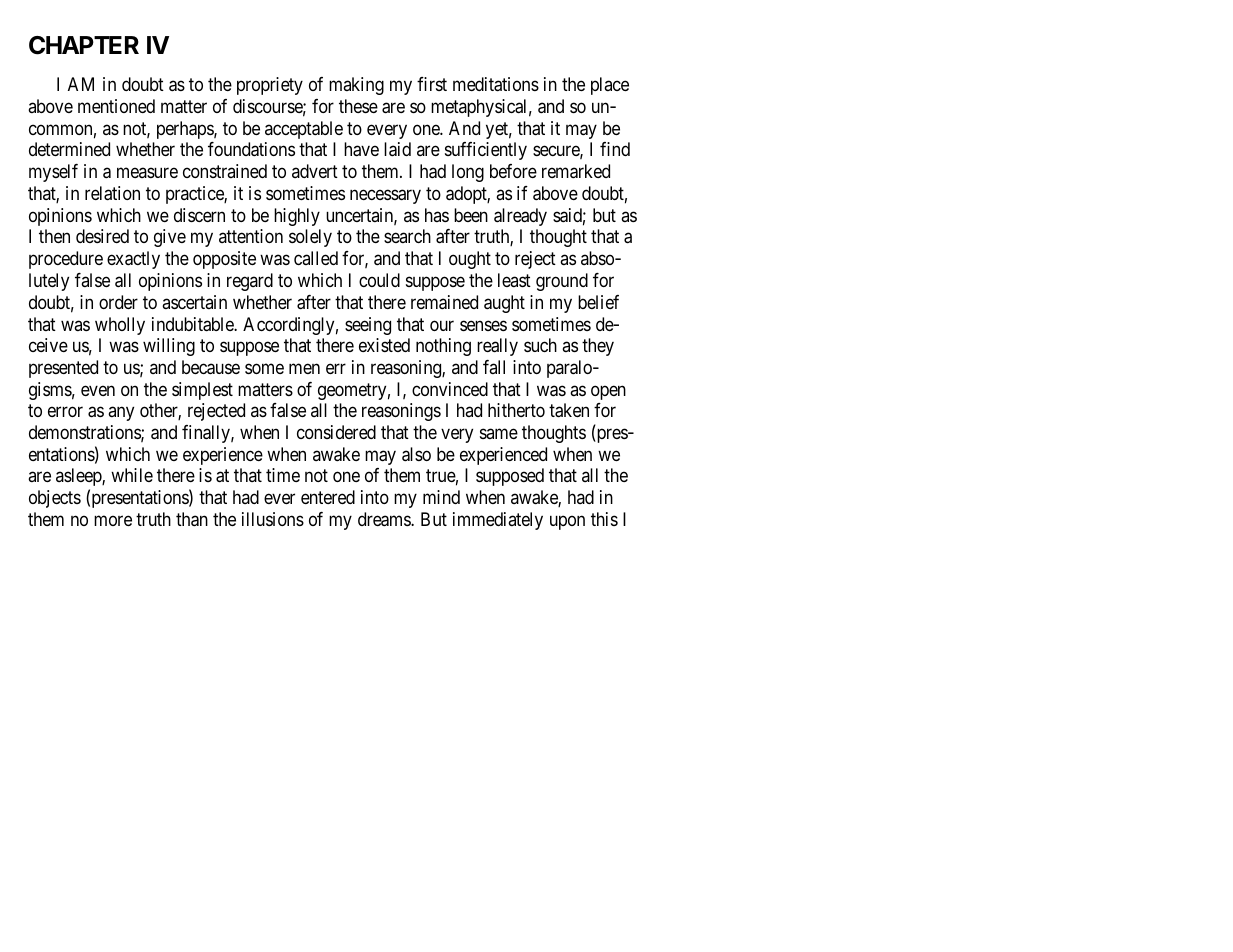 Image resolution: width=1233 pixels, height=952 pixels. What do you see at coordinates (562, 282) in the document?
I see `ground` at bounding box center [562, 282].
